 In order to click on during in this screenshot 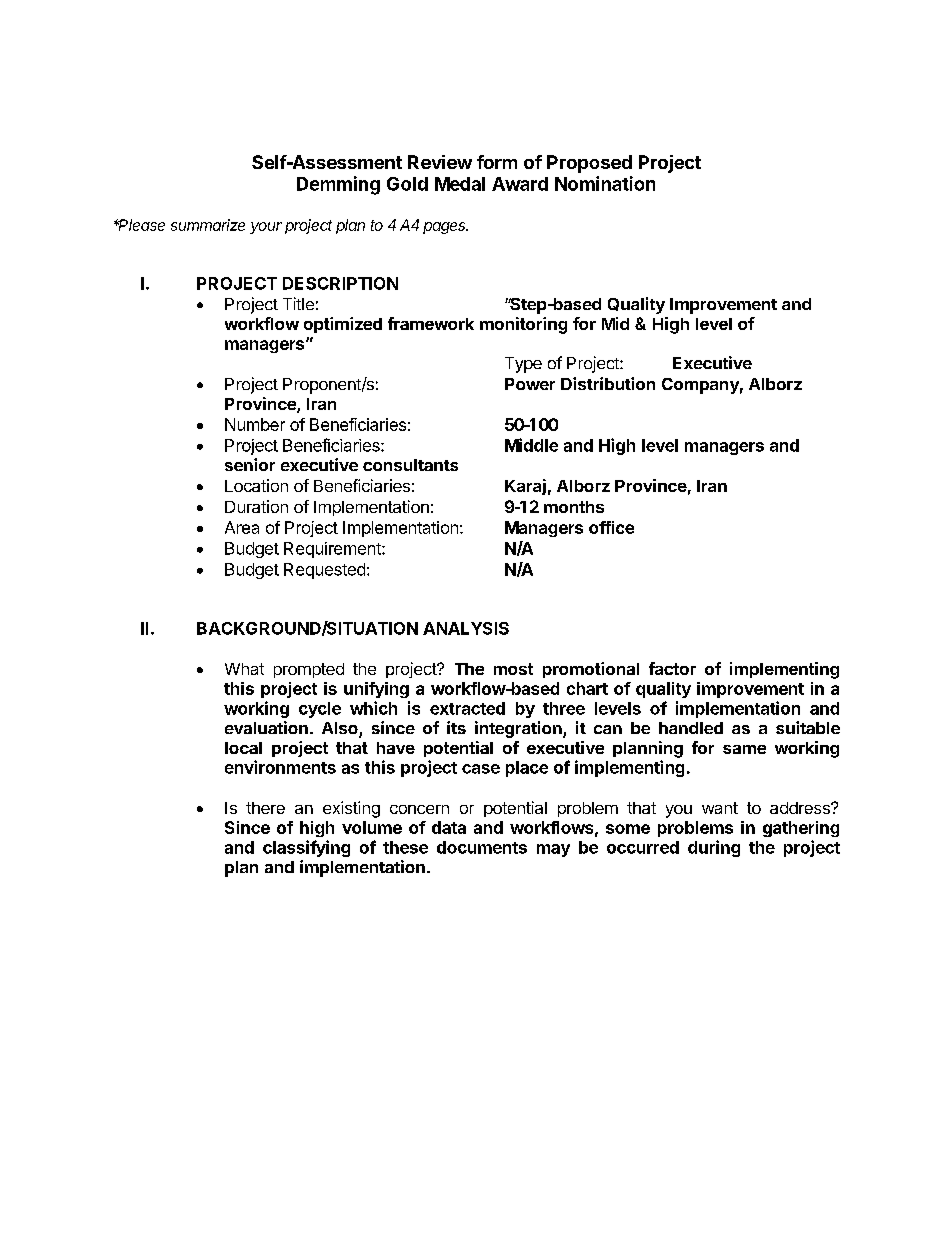, I will do `click(714, 848)`.
